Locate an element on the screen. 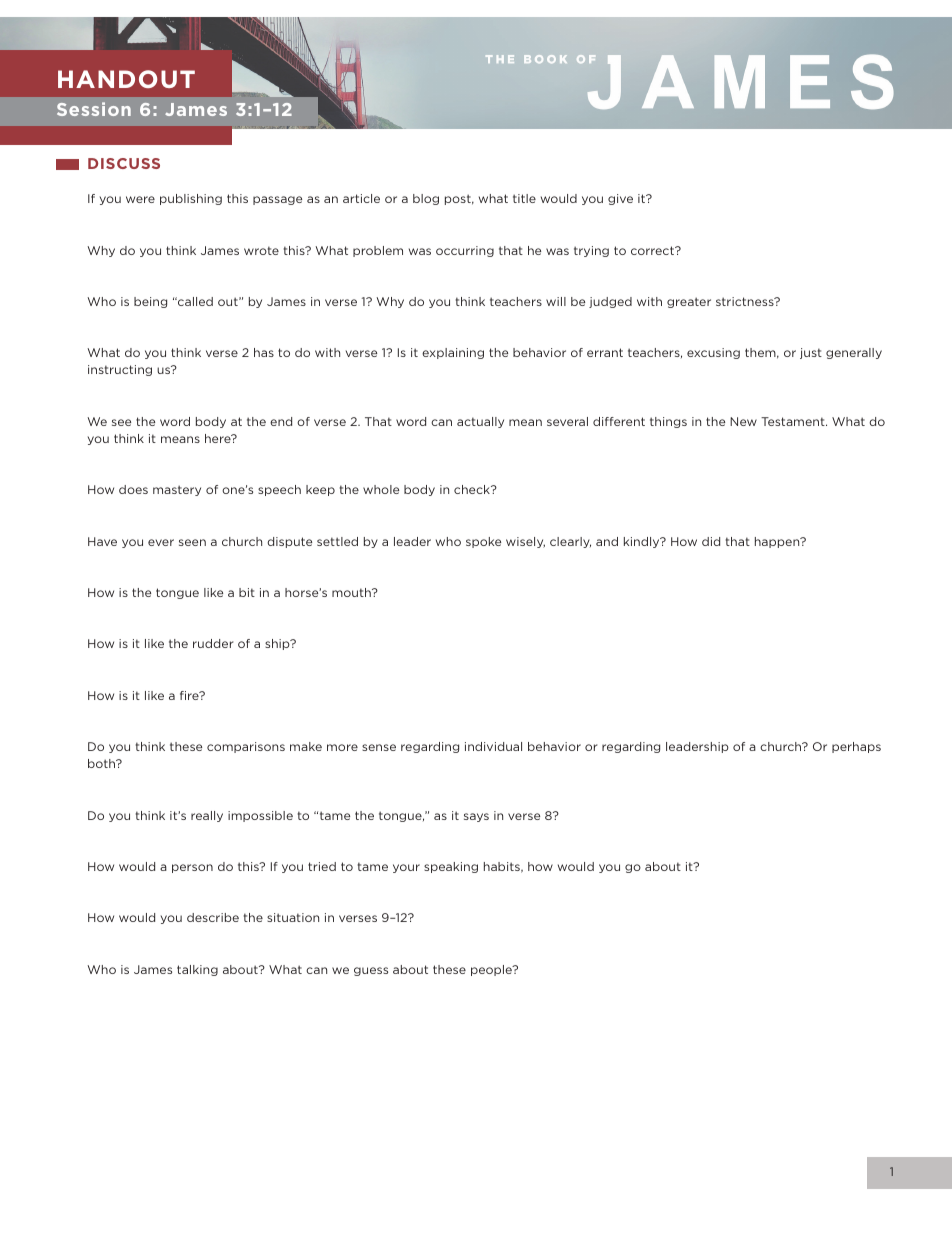  perhaps is located at coordinates (856, 747).
